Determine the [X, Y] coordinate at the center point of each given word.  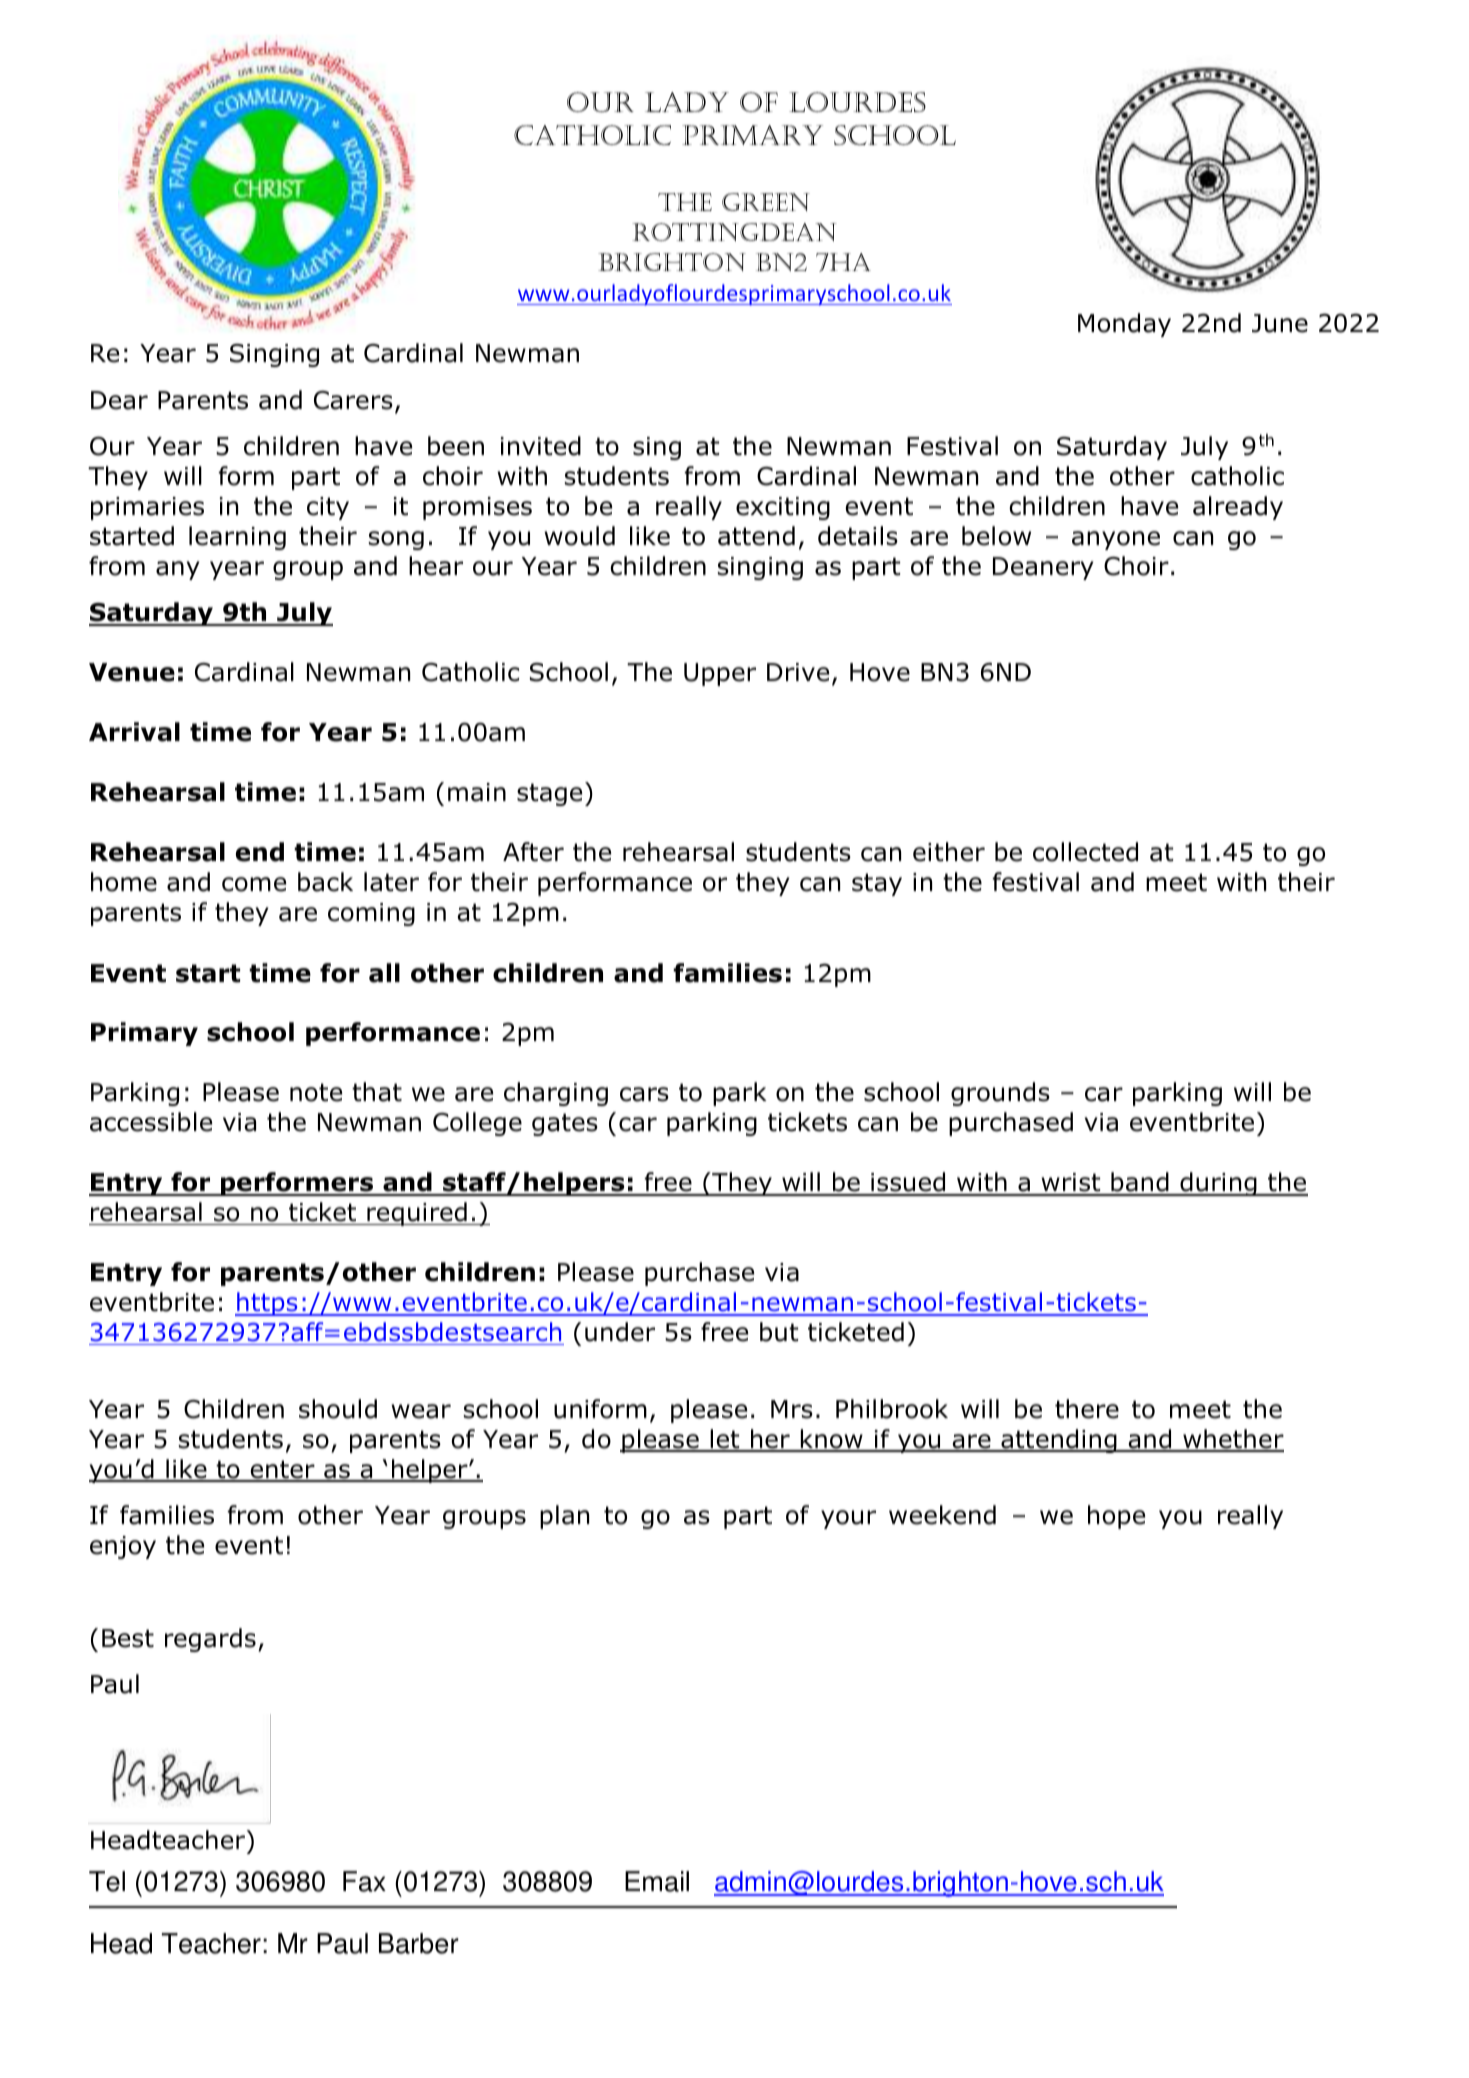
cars [644, 1094]
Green [766, 202]
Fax [364, 1881]
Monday [1124, 325]
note [316, 1092]
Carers [353, 400]
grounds [1000, 1094]
